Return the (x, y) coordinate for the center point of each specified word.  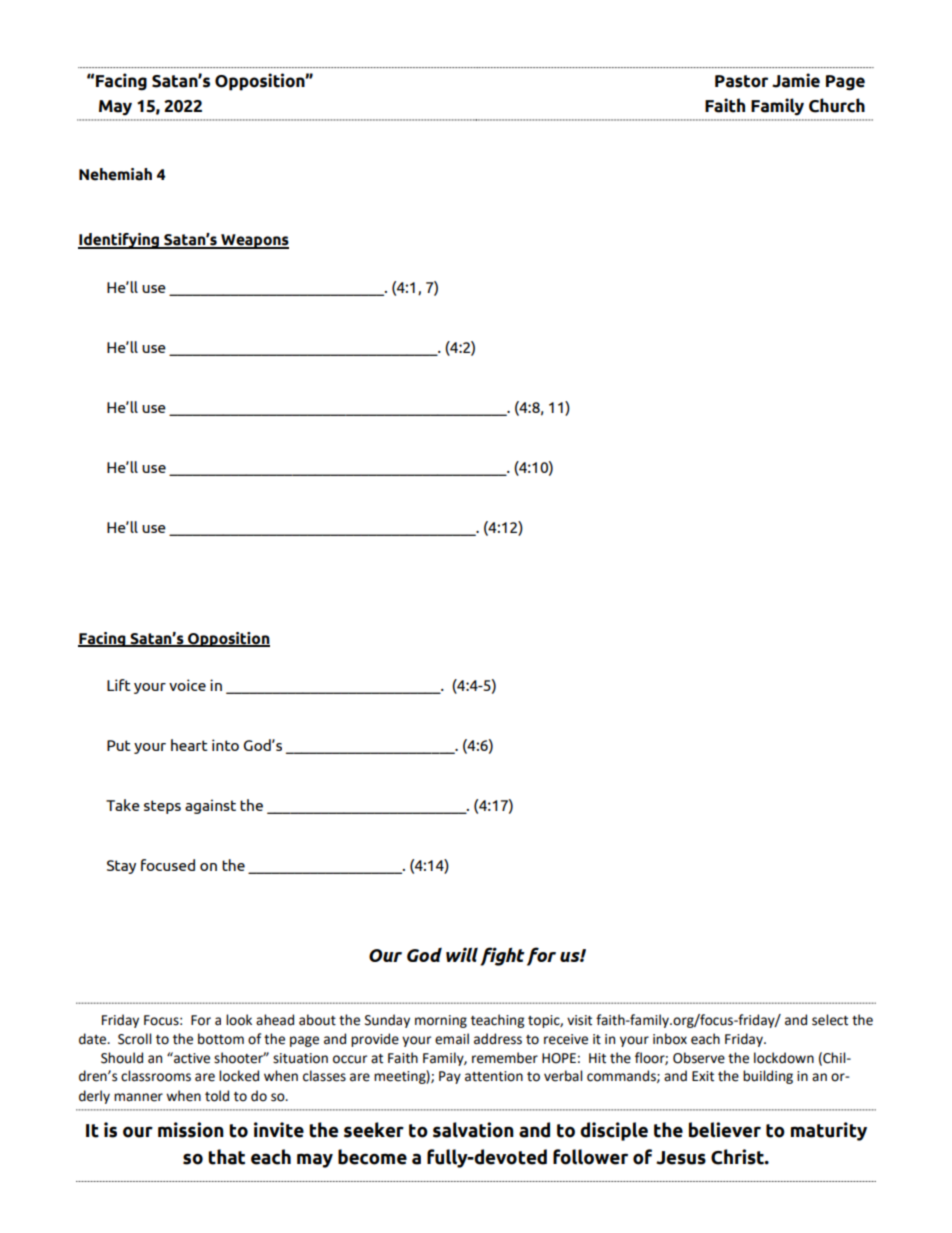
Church (837, 105)
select (830, 1020)
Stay (121, 867)
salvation (473, 1130)
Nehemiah (115, 174)
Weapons (254, 241)
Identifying (120, 241)
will (462, 954)
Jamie (796, 80)
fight (502, 956)
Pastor (741, 81)
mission (191, 1130)
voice (187, 685)
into (225, 745)
